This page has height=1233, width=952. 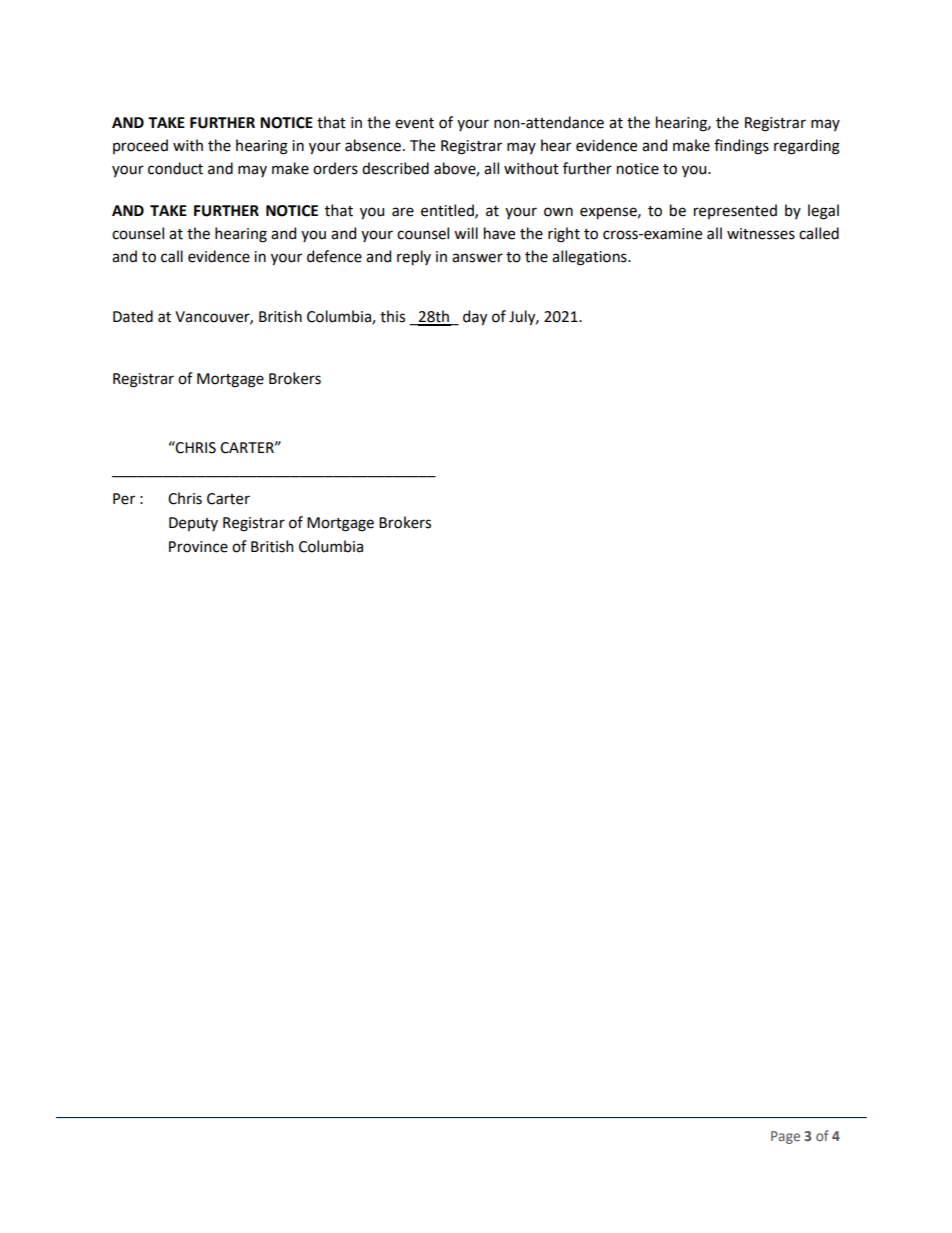 I want to click on conduct, so click(x=175, y=168).
